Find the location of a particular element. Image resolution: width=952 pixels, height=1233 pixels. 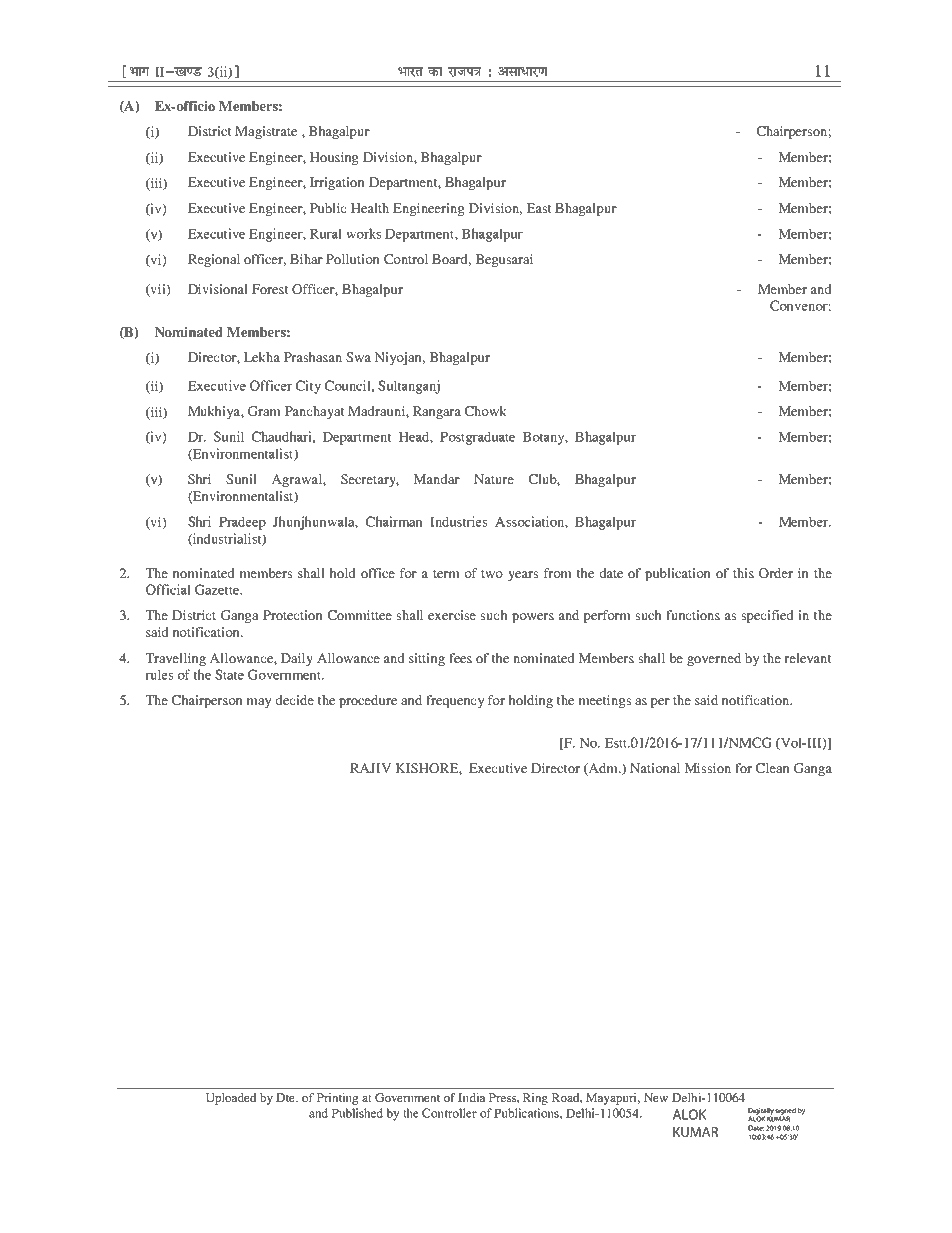

Mission is located at coordinates (707, 768).
